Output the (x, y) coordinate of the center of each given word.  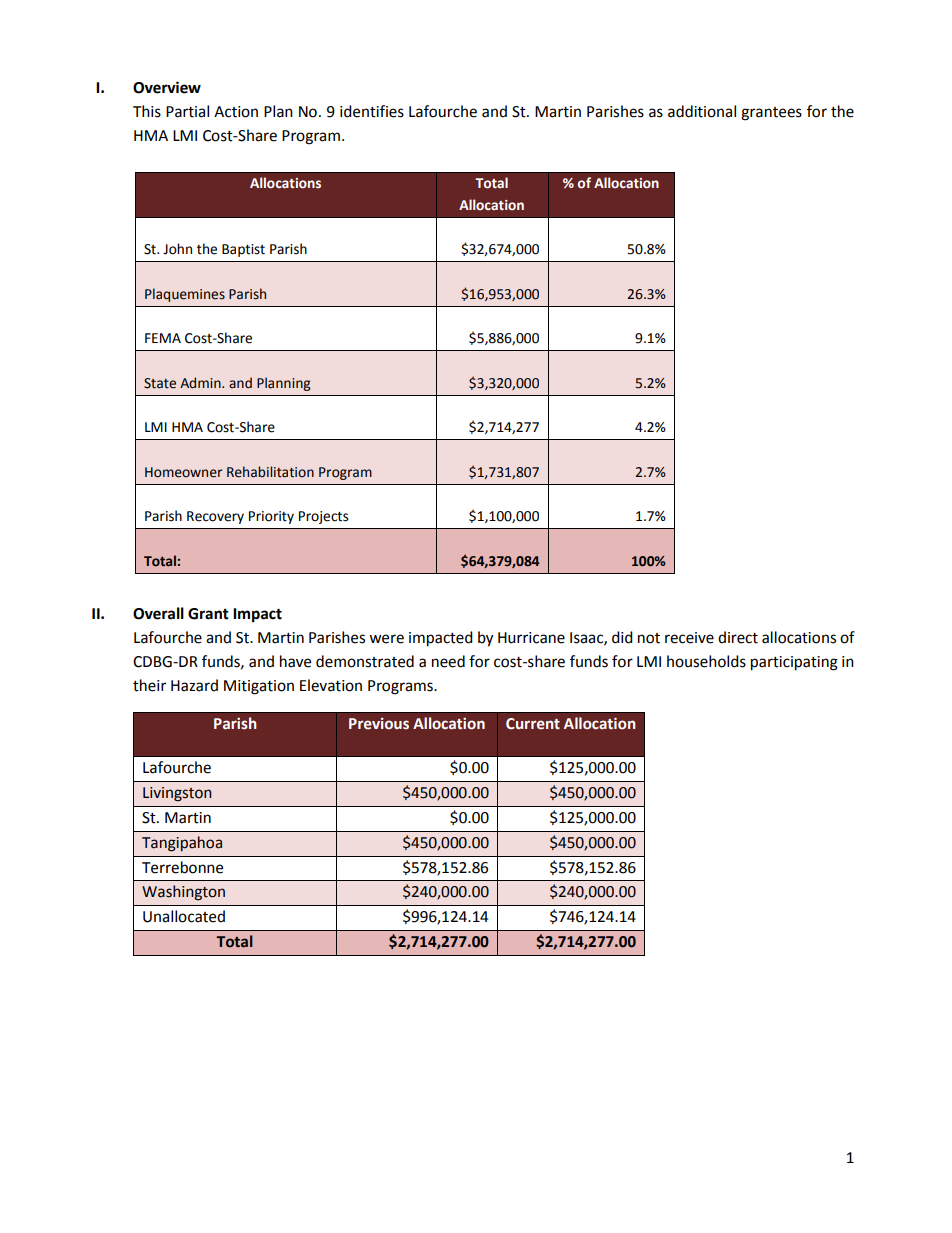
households (706, 661)
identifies (372, 111)
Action (236, 112)
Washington (183, 893)
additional (702, 111)
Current (533, 724)
